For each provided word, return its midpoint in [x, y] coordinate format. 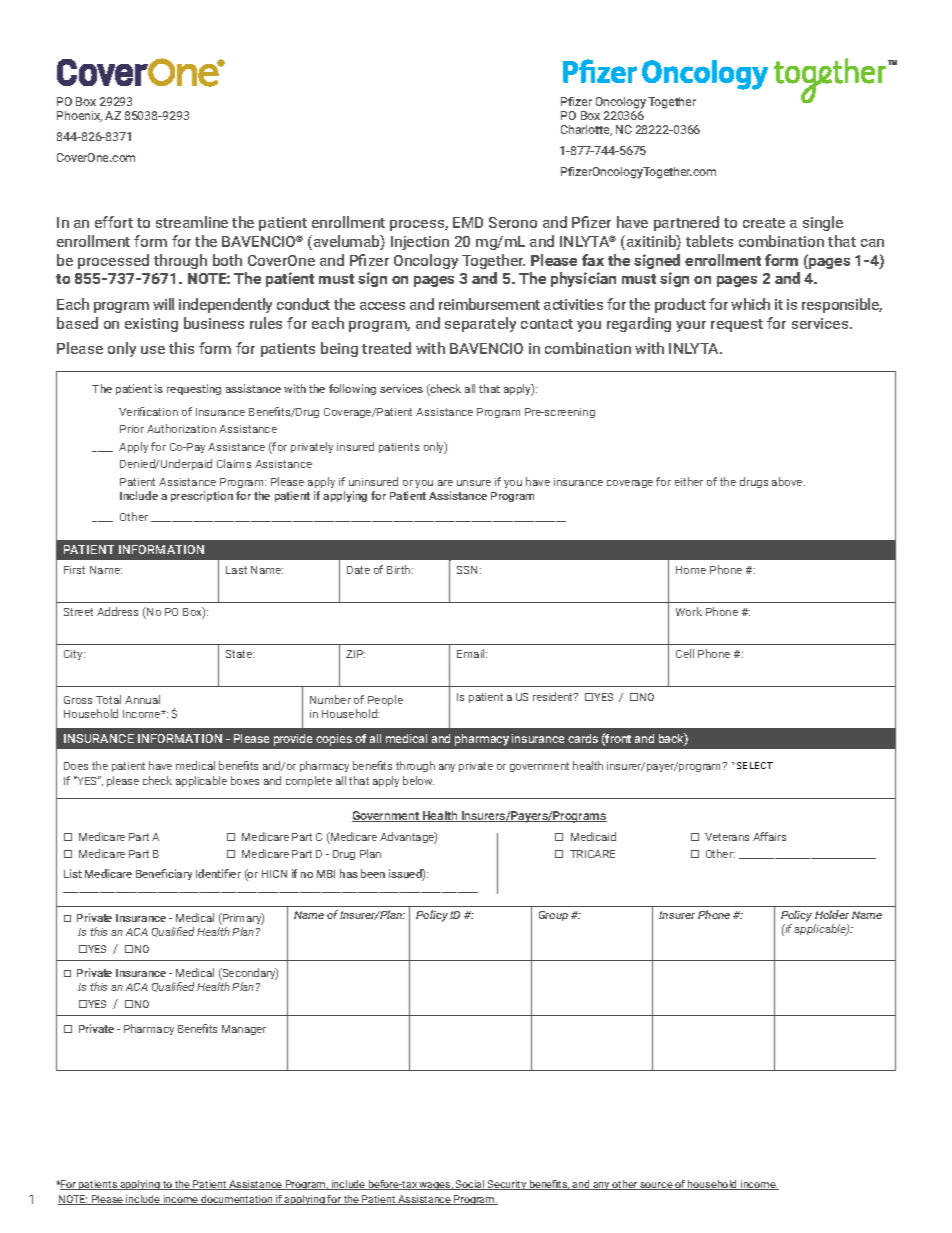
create [764, 223]
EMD [468, 222]
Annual [142, 699]
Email [472, 653]
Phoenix [79, 116]
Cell [685, 653]
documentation [237, 1200]
